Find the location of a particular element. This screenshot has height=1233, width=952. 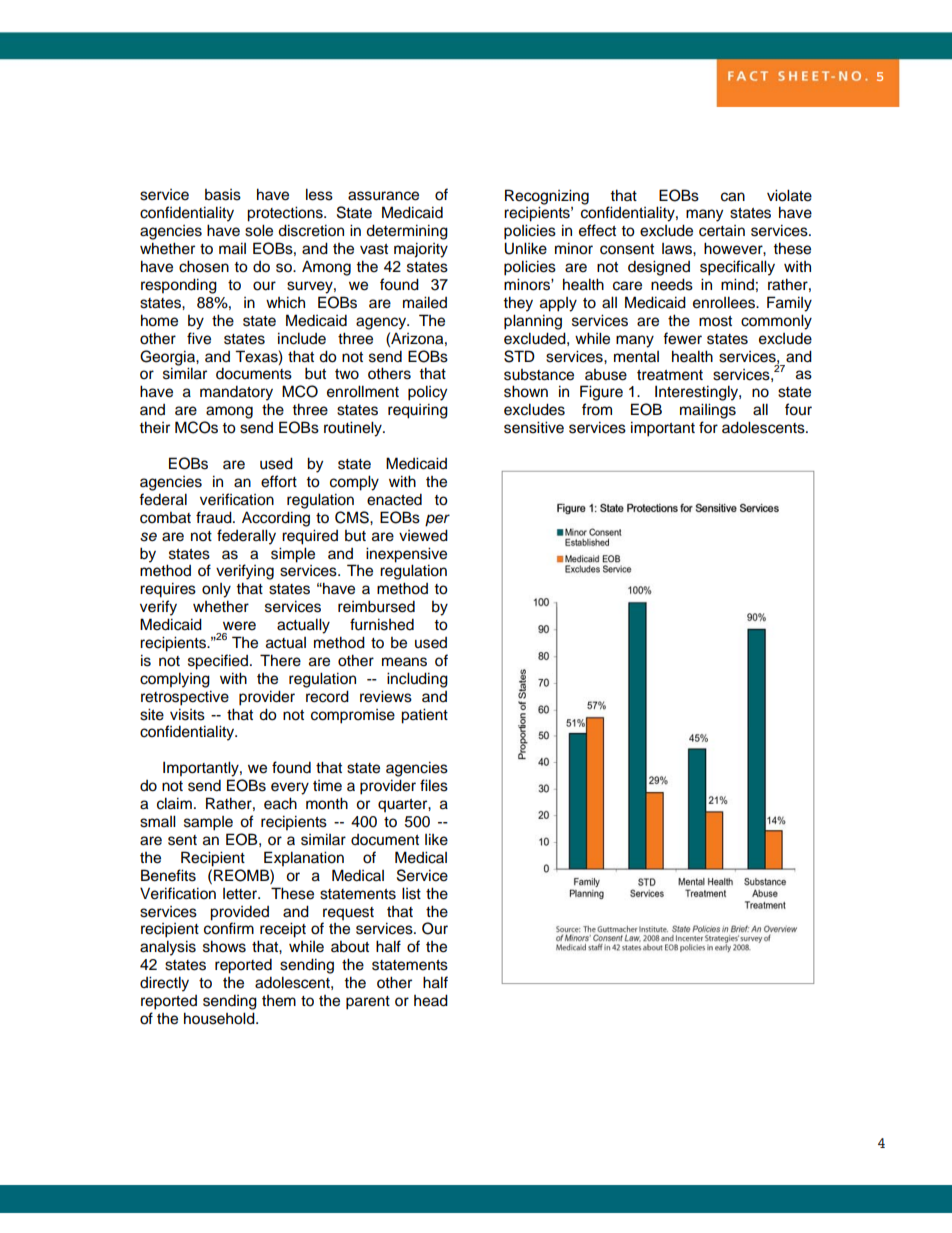

including is located at coordinates (417, 680).
